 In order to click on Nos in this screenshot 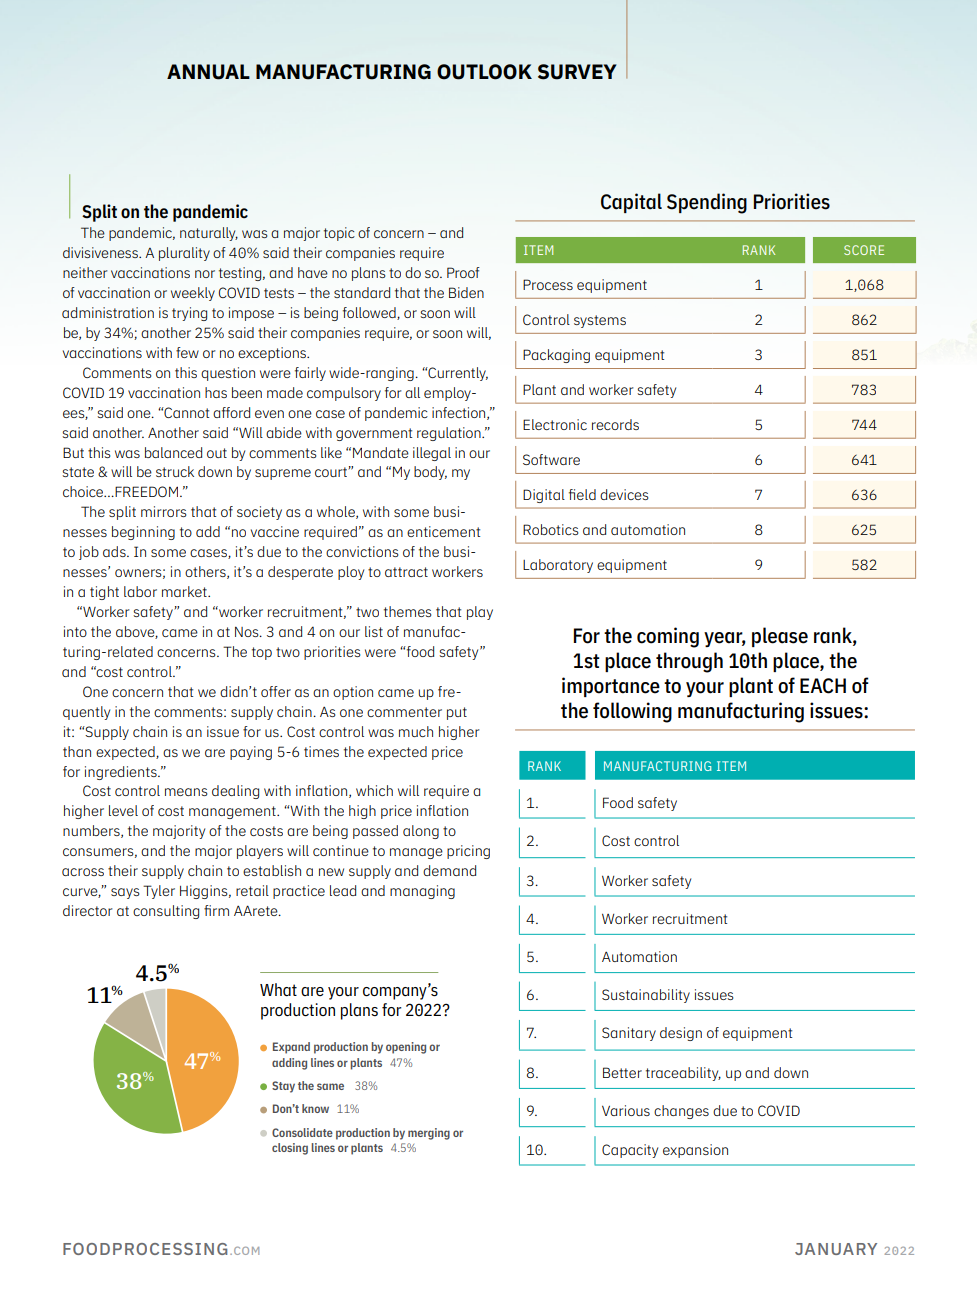, I will do `click(248, 631)`.
